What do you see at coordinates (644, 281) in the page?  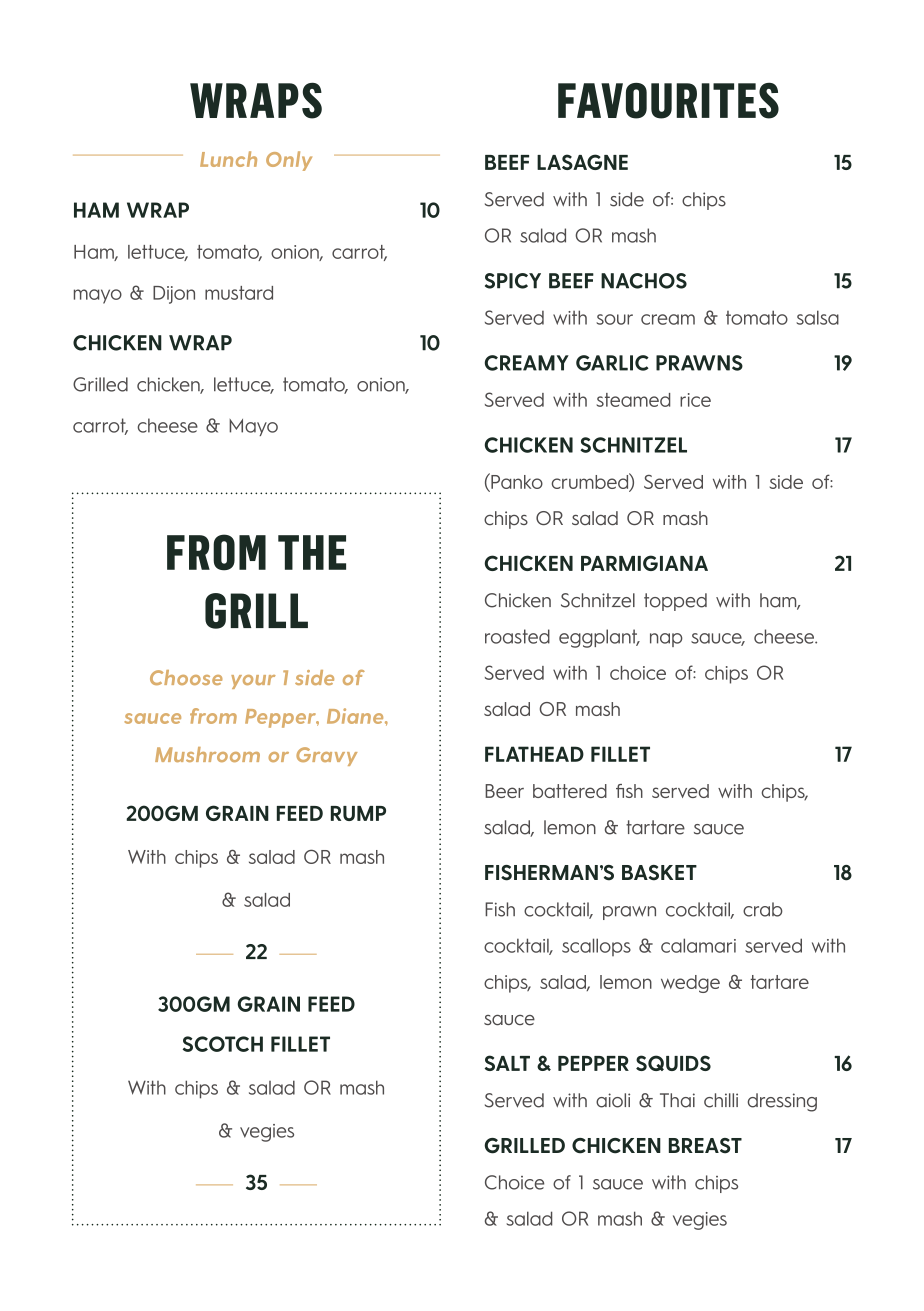 I see `NACHOS` at bounding box center [644, 281].
